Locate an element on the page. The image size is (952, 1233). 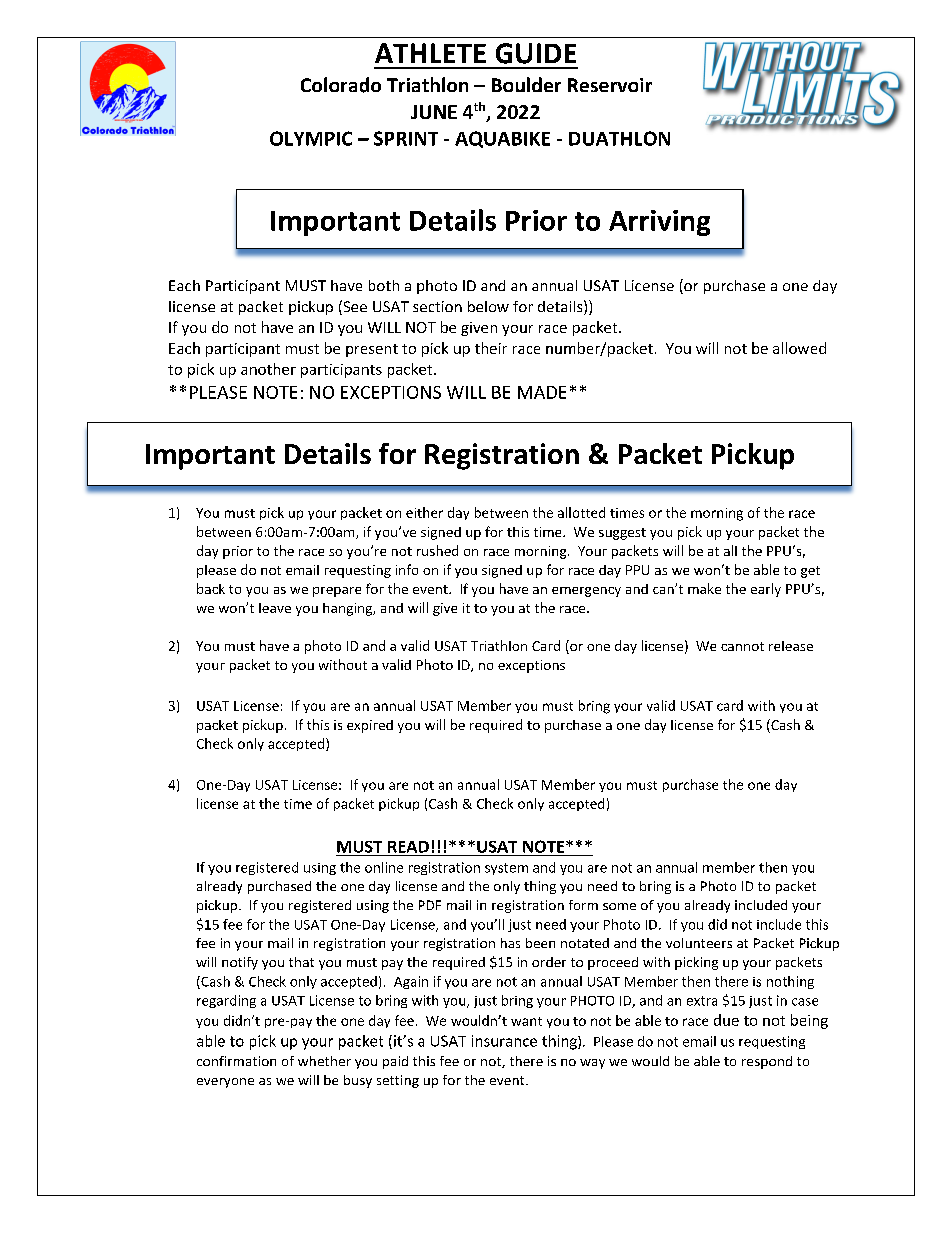
allowed is located at coordinates (799, 348).
